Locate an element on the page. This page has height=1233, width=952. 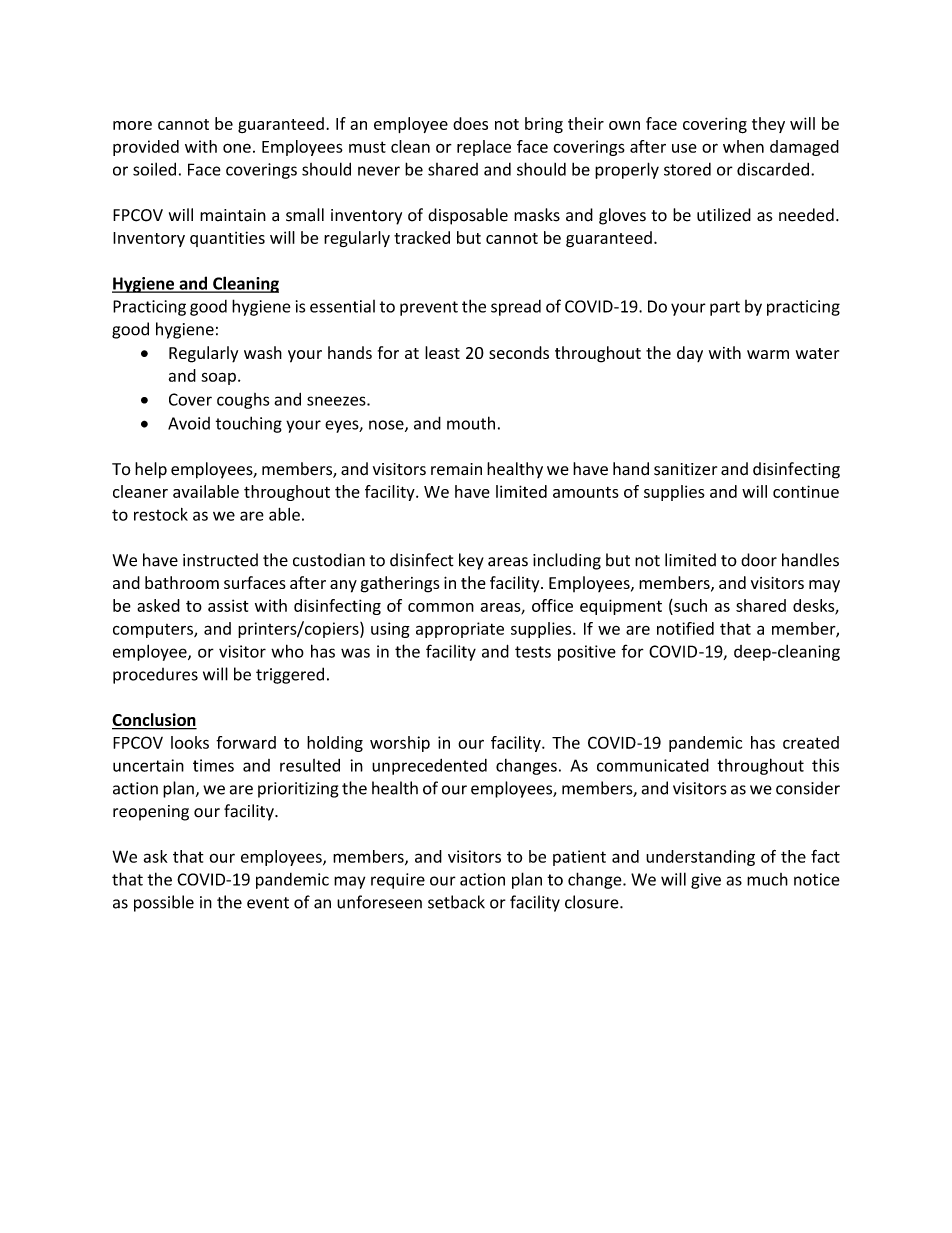
remain is located at coordinates (456, 469).
